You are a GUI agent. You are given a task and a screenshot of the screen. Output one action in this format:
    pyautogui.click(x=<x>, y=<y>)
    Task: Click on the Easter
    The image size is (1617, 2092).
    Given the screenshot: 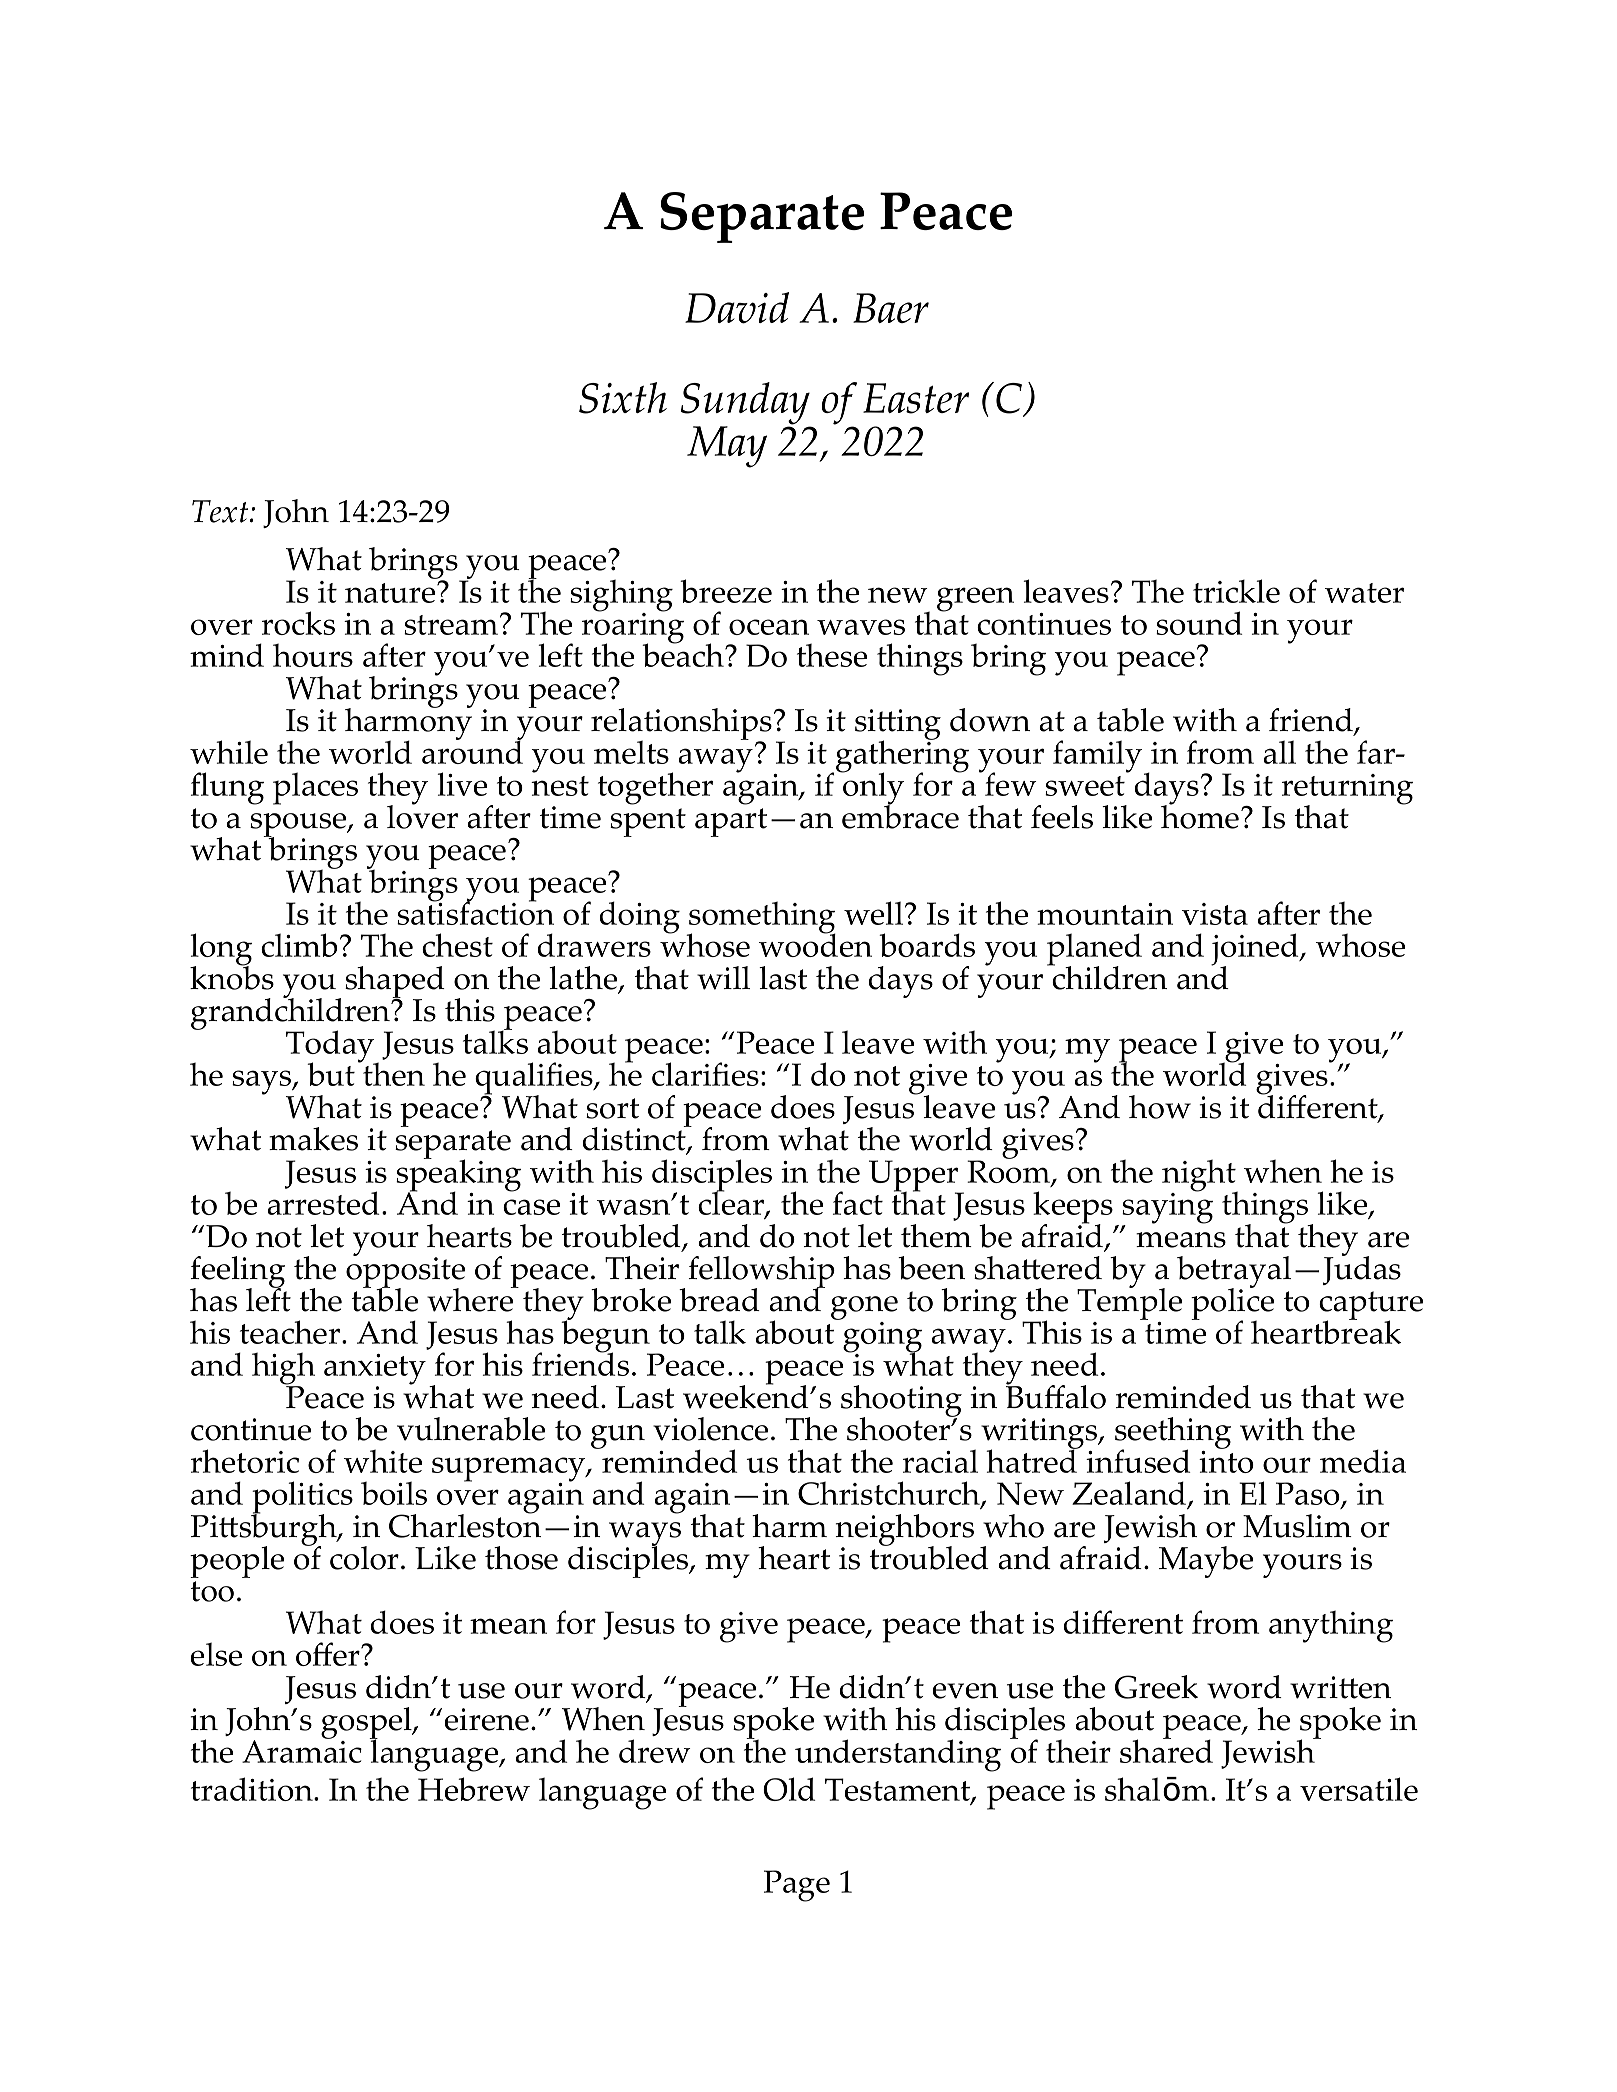 What is the action you would take?
    pyautogui.click(x=916, y=398)
